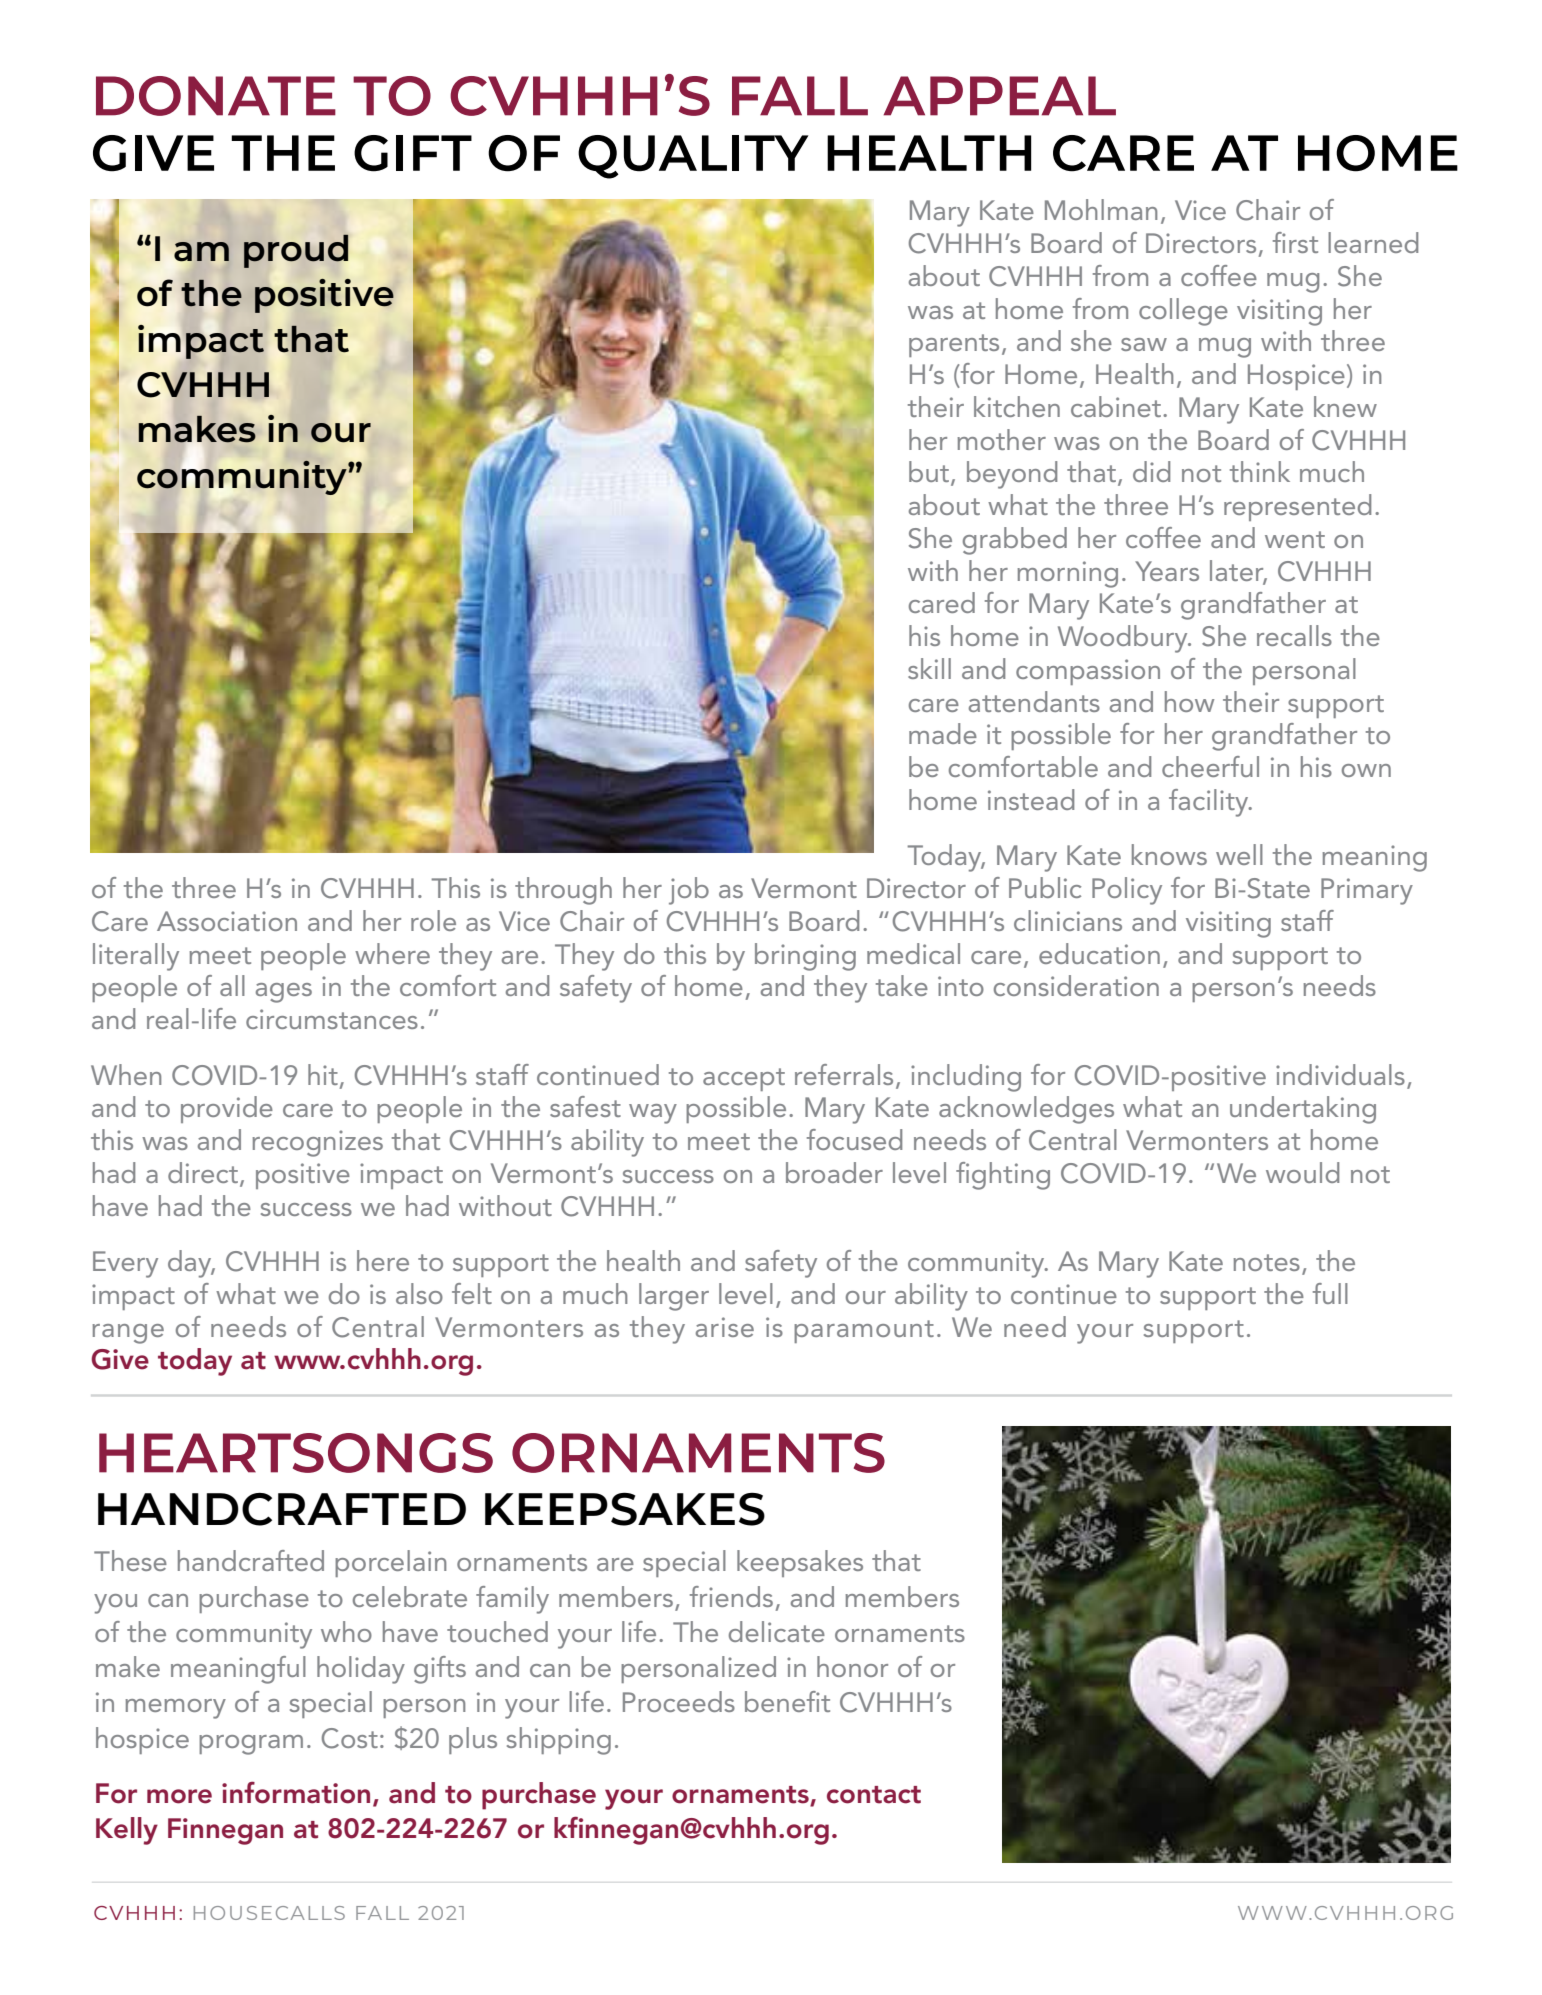 This screenshot has width=1542, height=1995. I want to click on information, so click(296, 1792).
